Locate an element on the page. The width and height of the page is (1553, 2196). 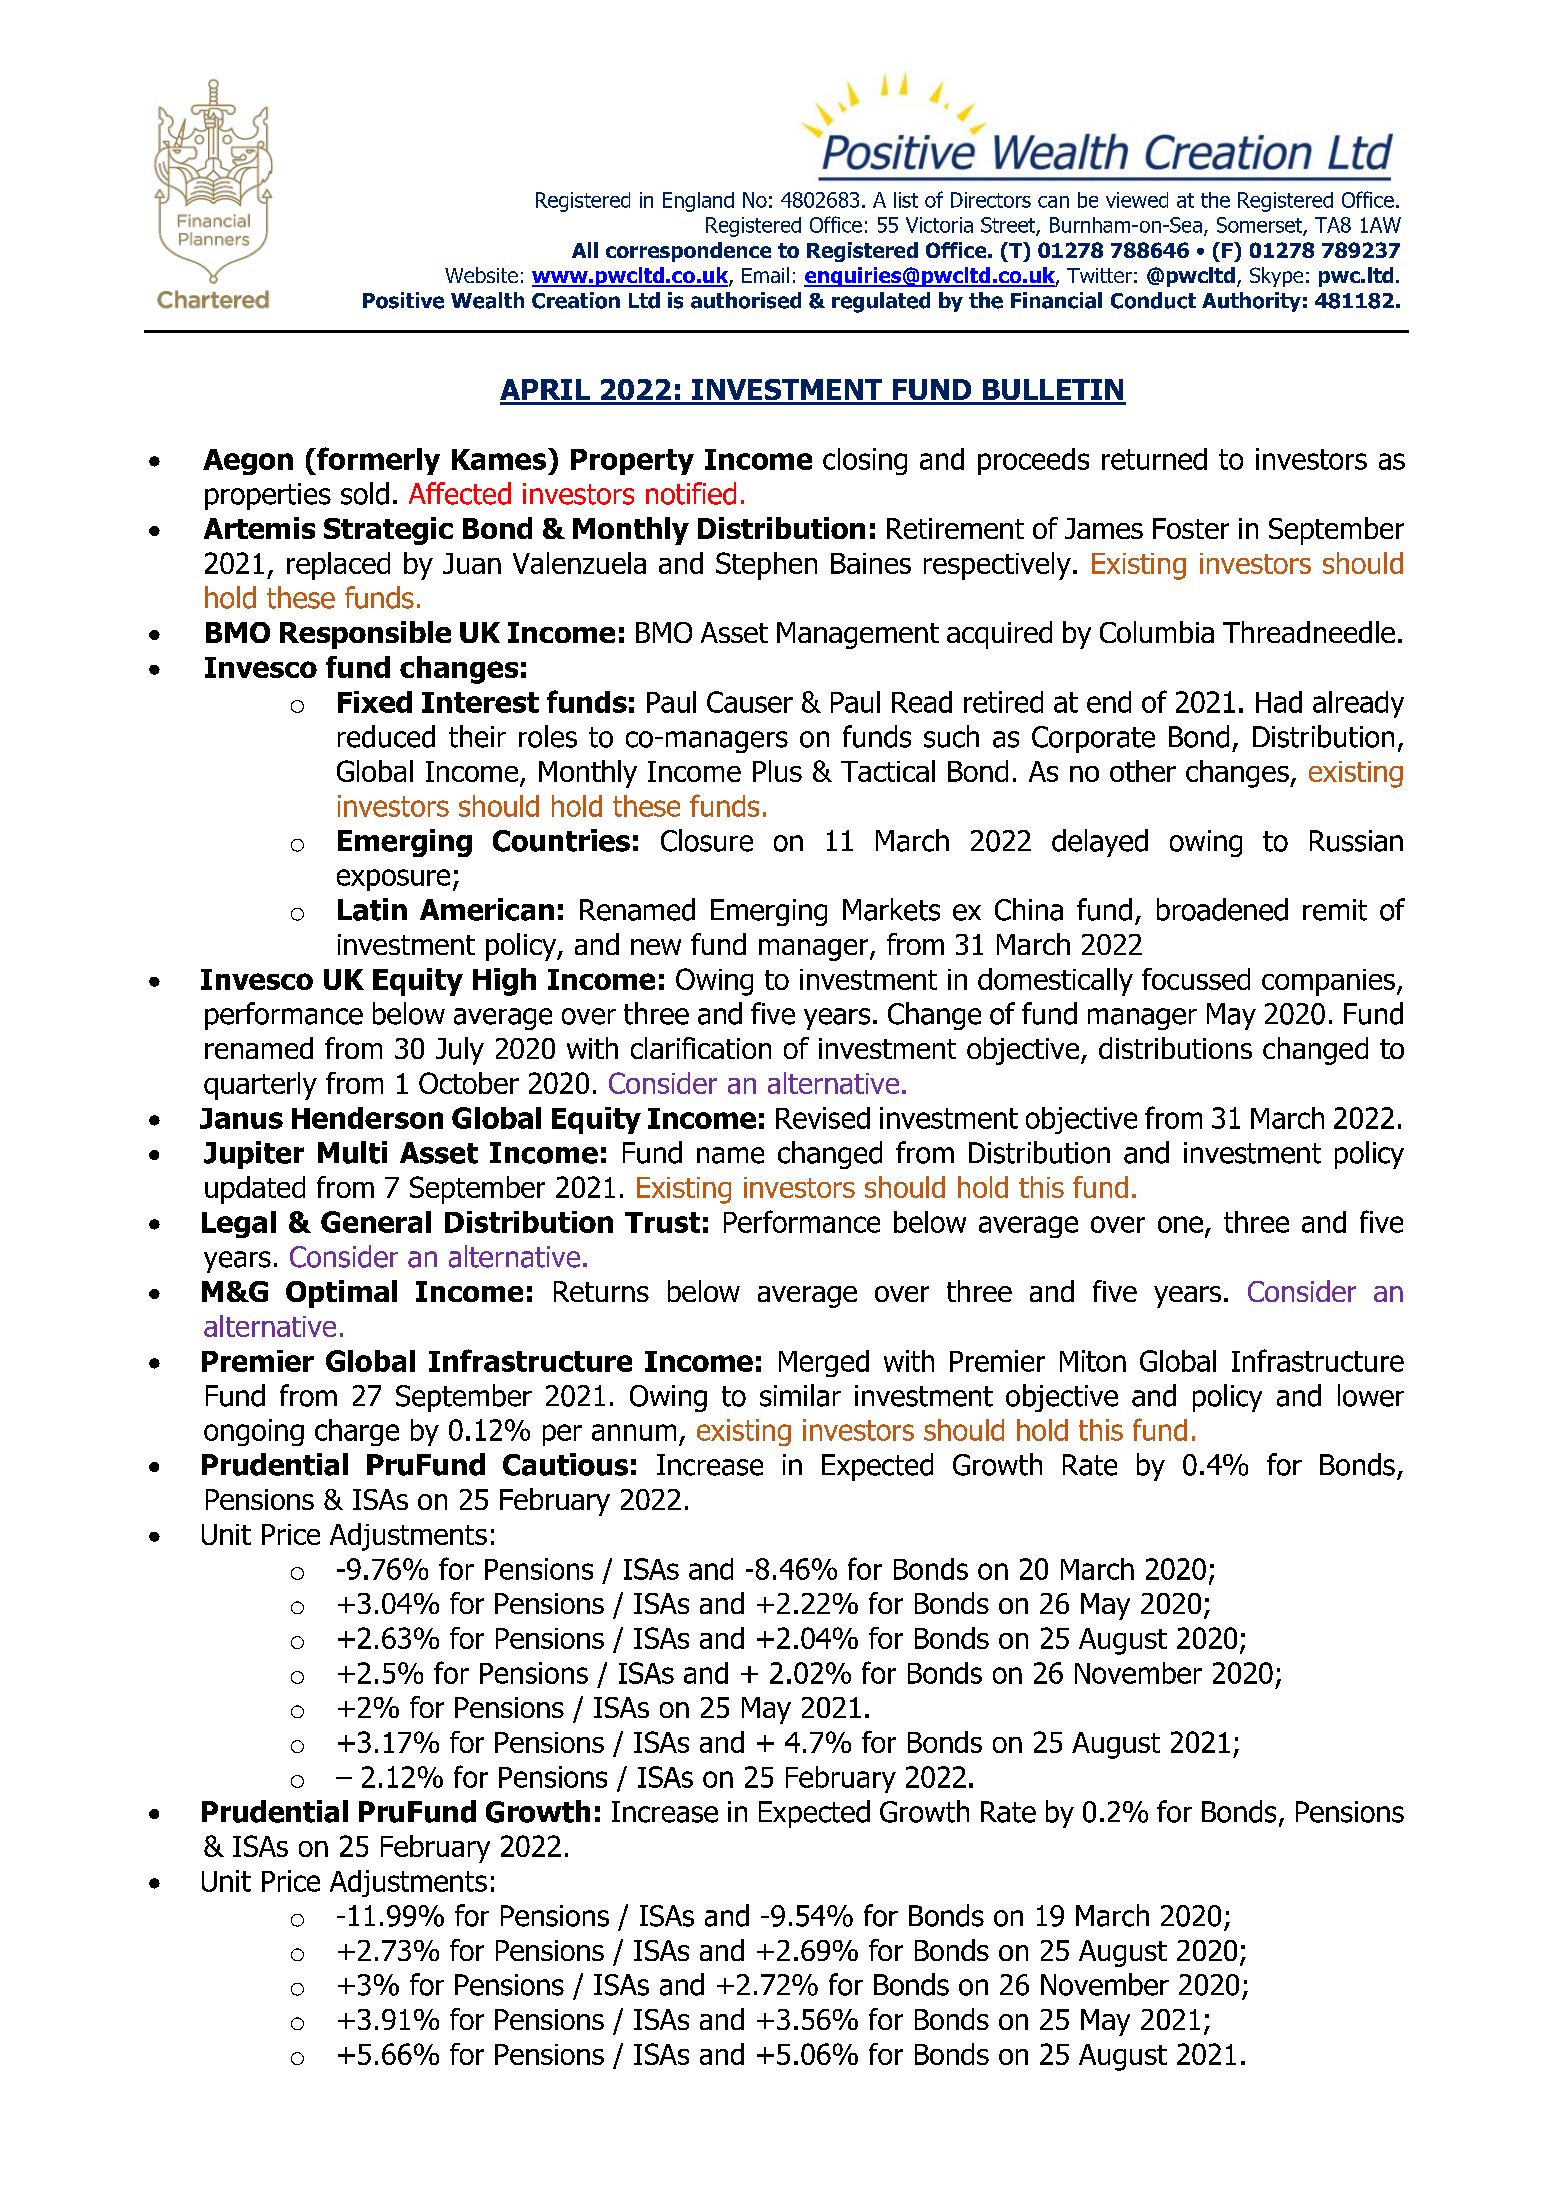
Revised is located at coordinates (823, 1118).
